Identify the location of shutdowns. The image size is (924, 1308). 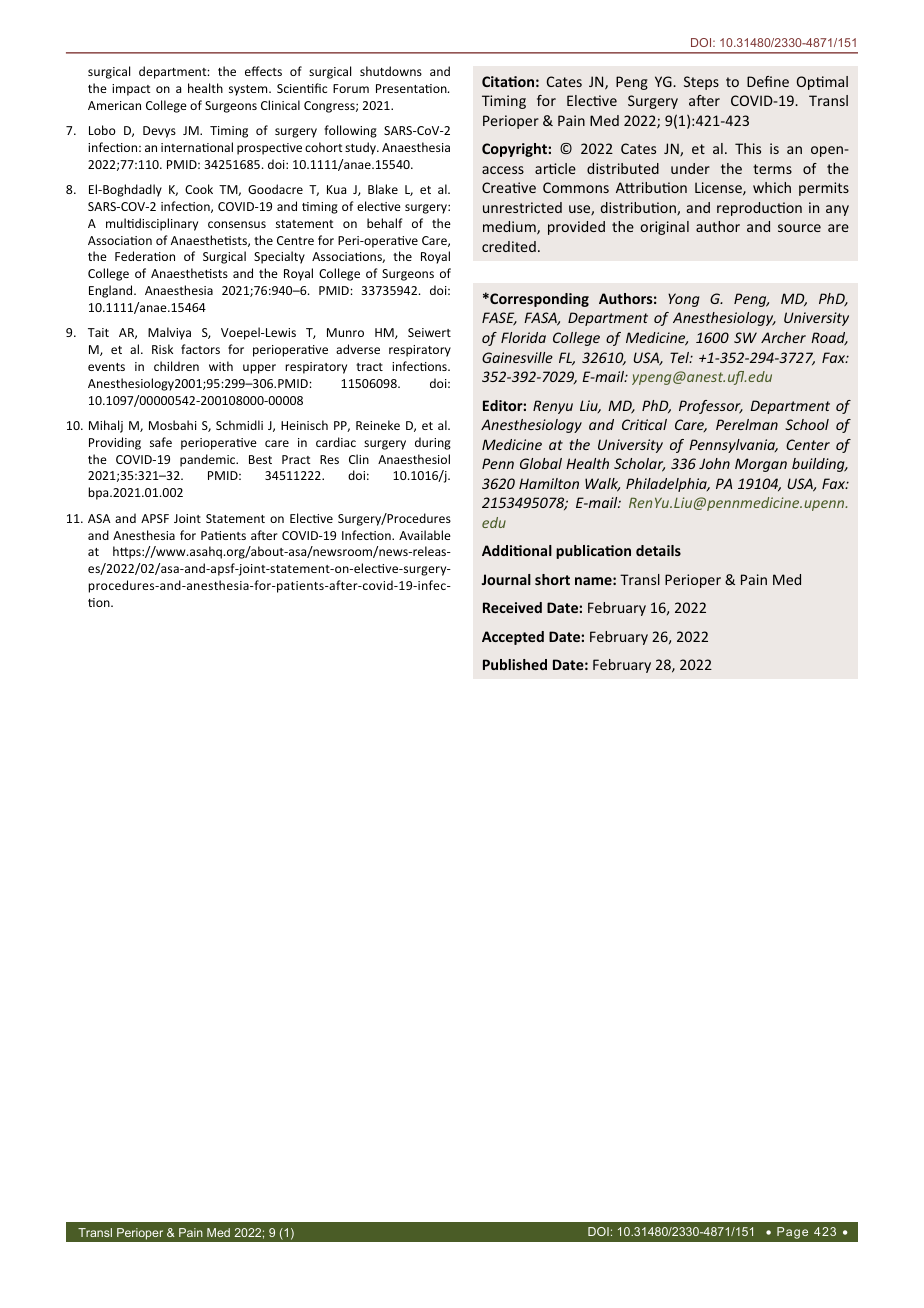
(391, 71).
